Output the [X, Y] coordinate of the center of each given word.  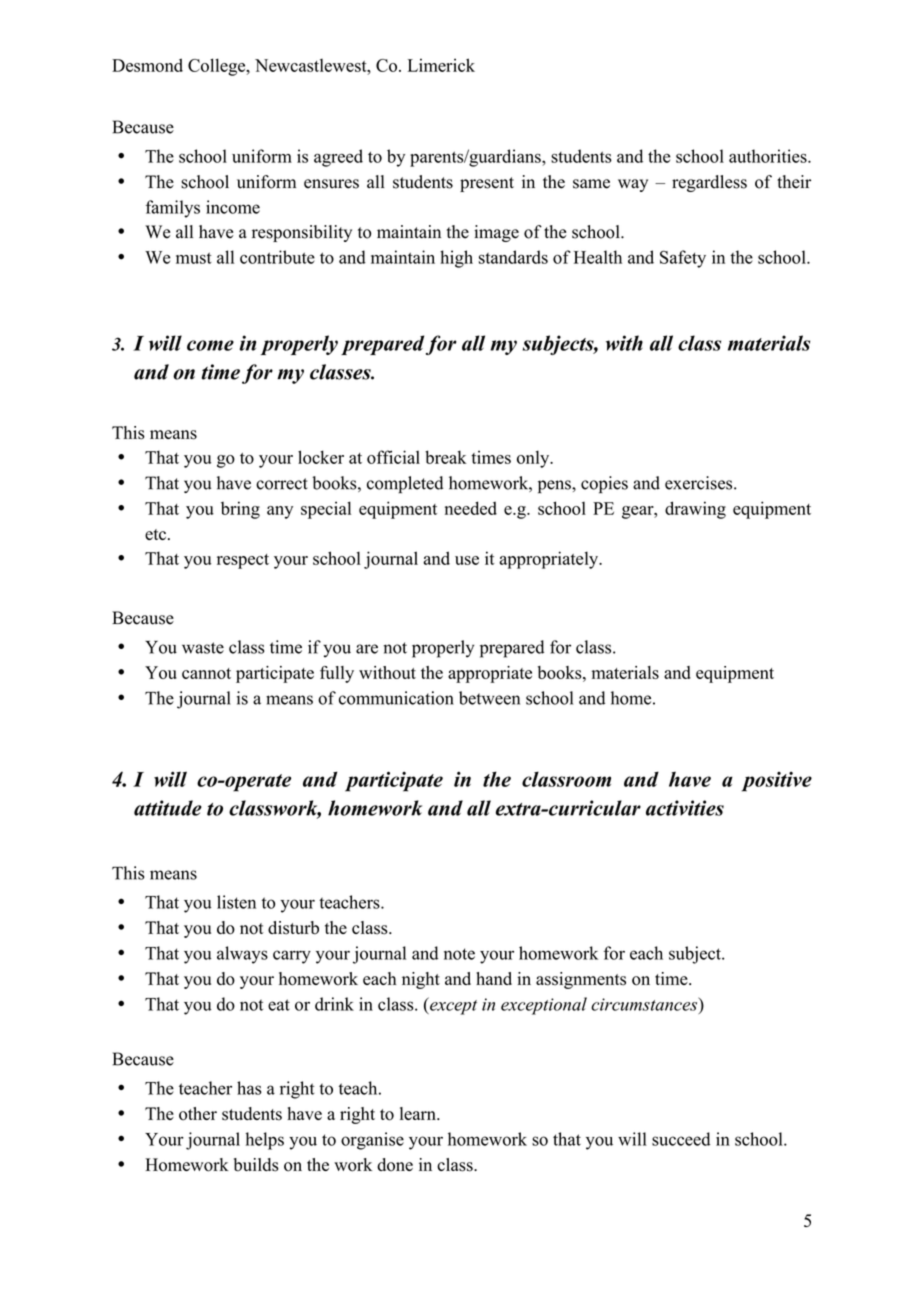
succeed [681, 1139]
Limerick [441, 65]
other [198, 1114]
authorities [769, 156]
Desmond [147, 65]
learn [419, 1113]
